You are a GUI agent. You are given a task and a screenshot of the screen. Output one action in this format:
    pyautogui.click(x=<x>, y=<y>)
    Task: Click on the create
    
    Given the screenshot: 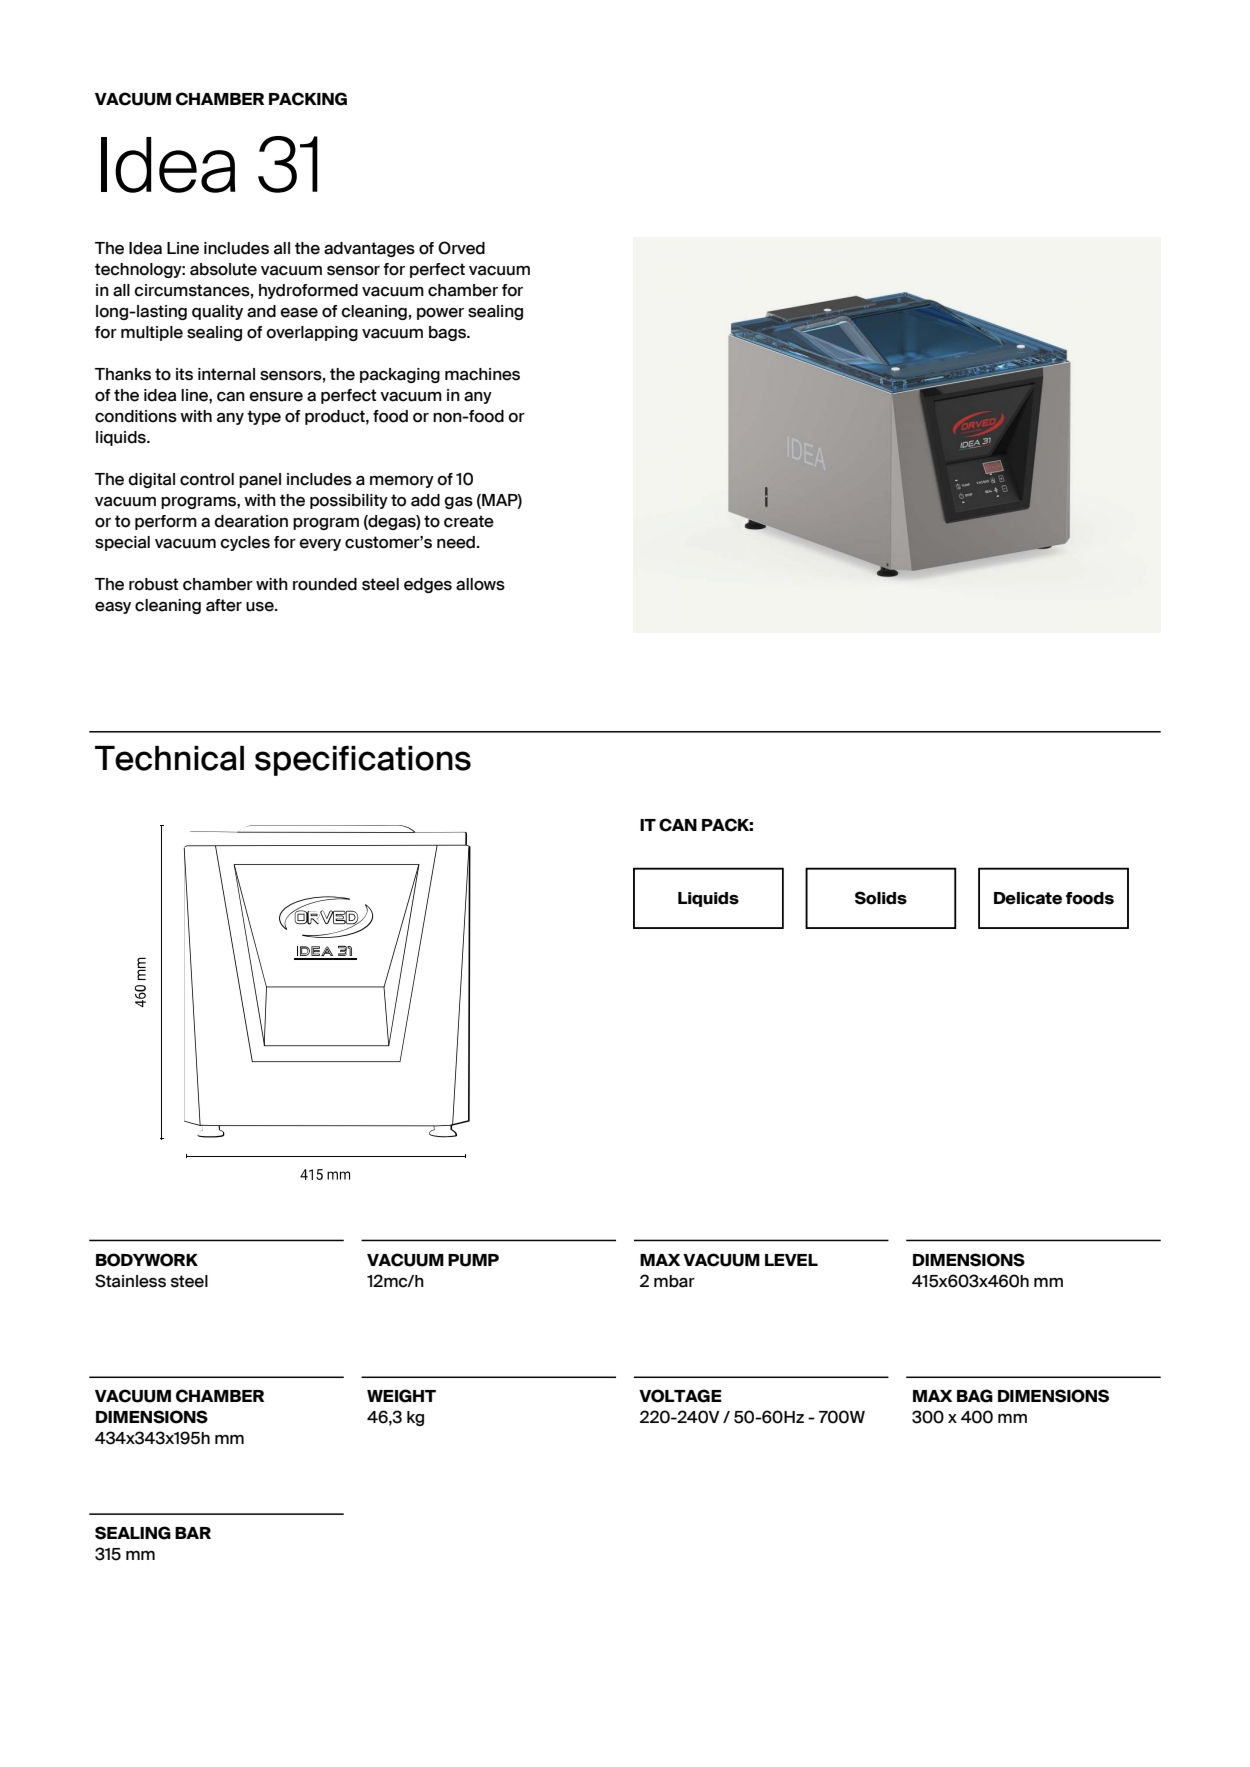 What is the action you would take?
    pyautogui.click(x=469, y=521)
